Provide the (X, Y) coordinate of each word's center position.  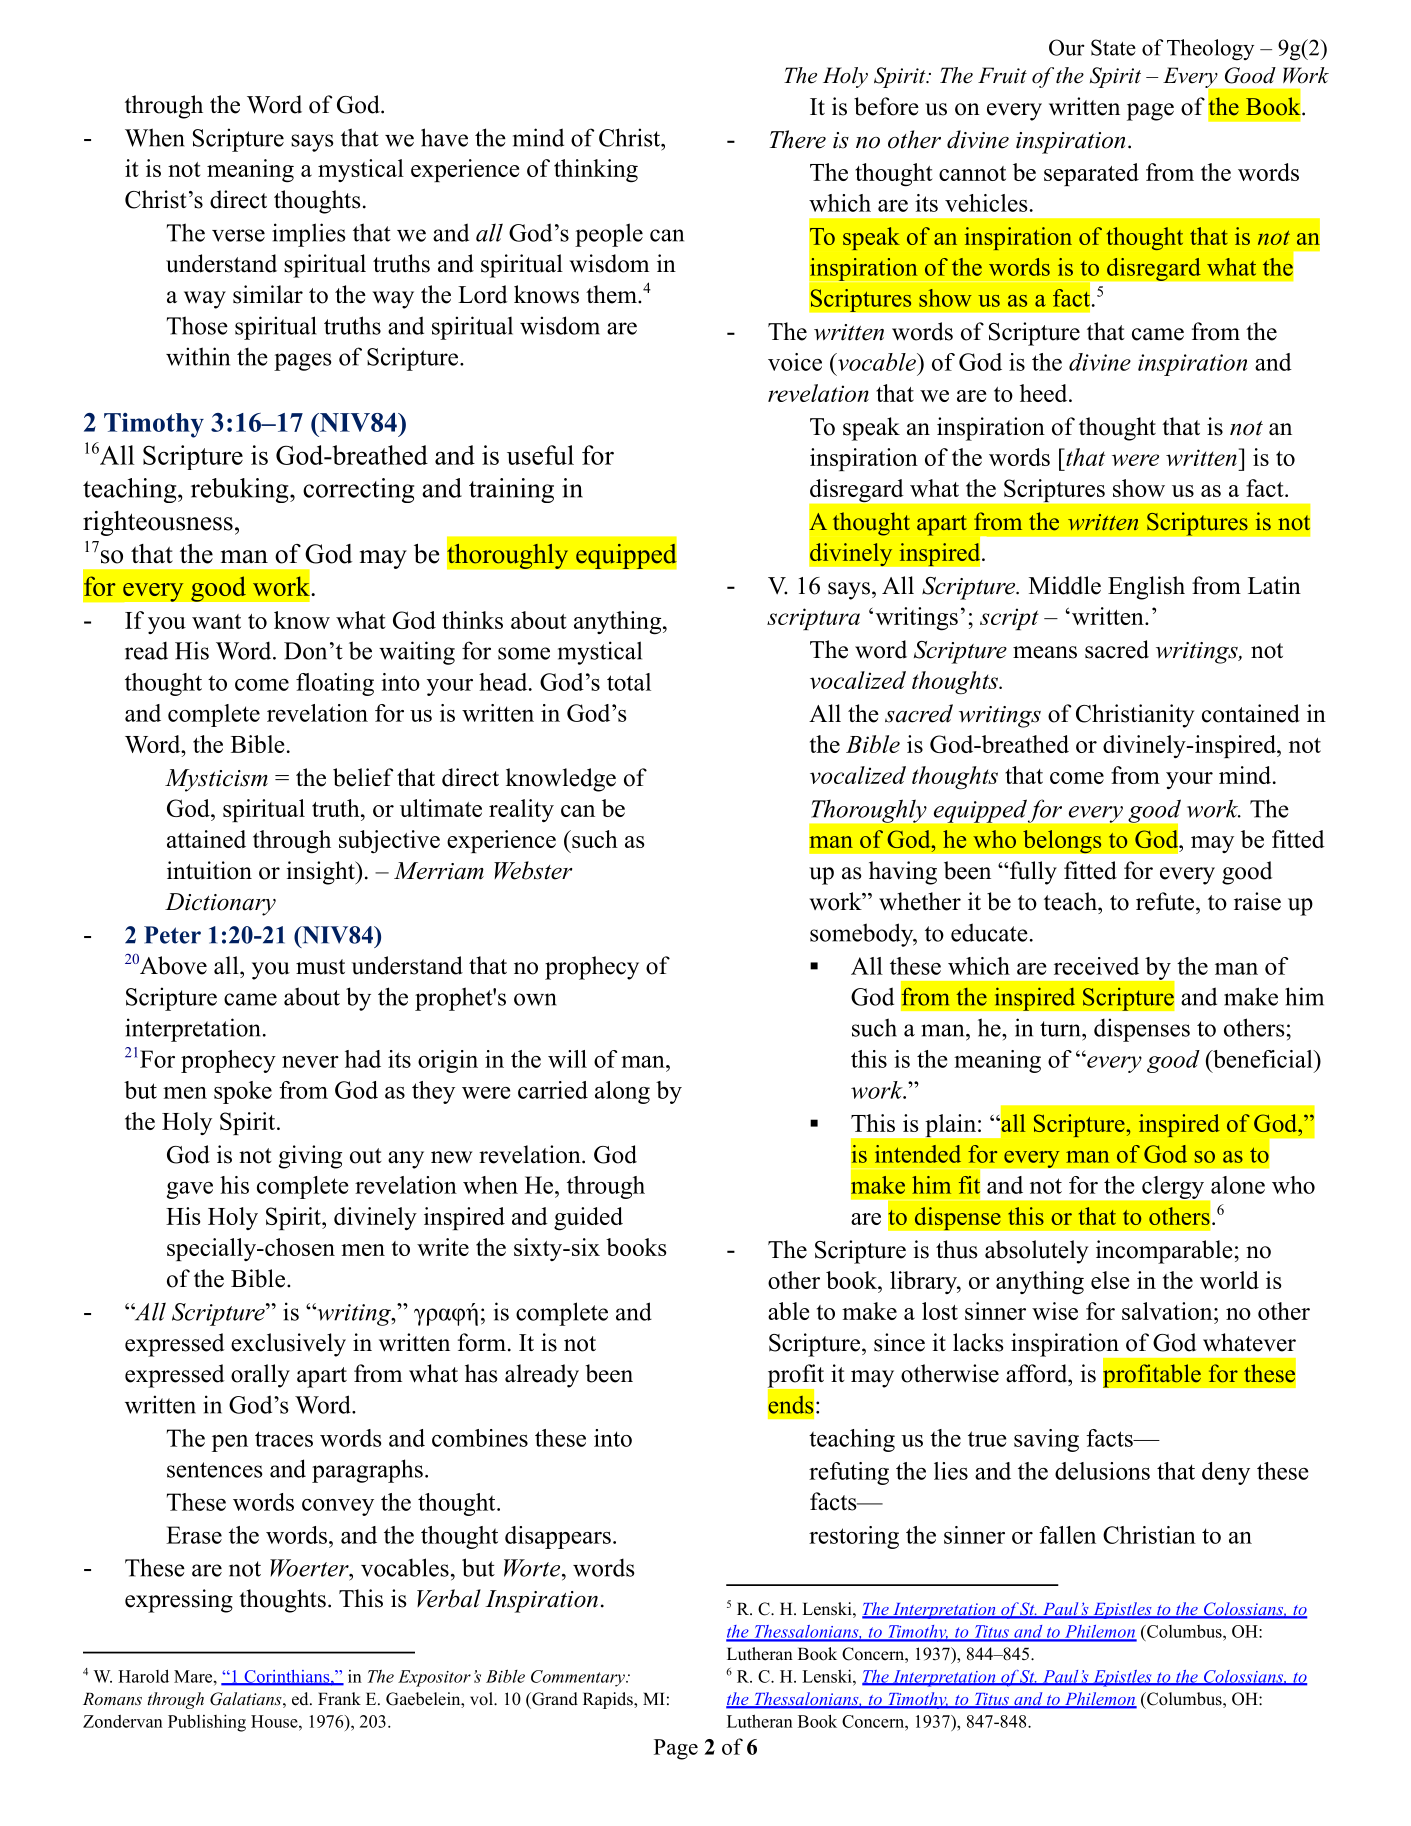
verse (238, 235)
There (798, 139)
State (1113, 47)
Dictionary (220, 904)
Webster (533, 870)
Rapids (609, 1700)
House (275, 1721)
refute (1166, 901)
